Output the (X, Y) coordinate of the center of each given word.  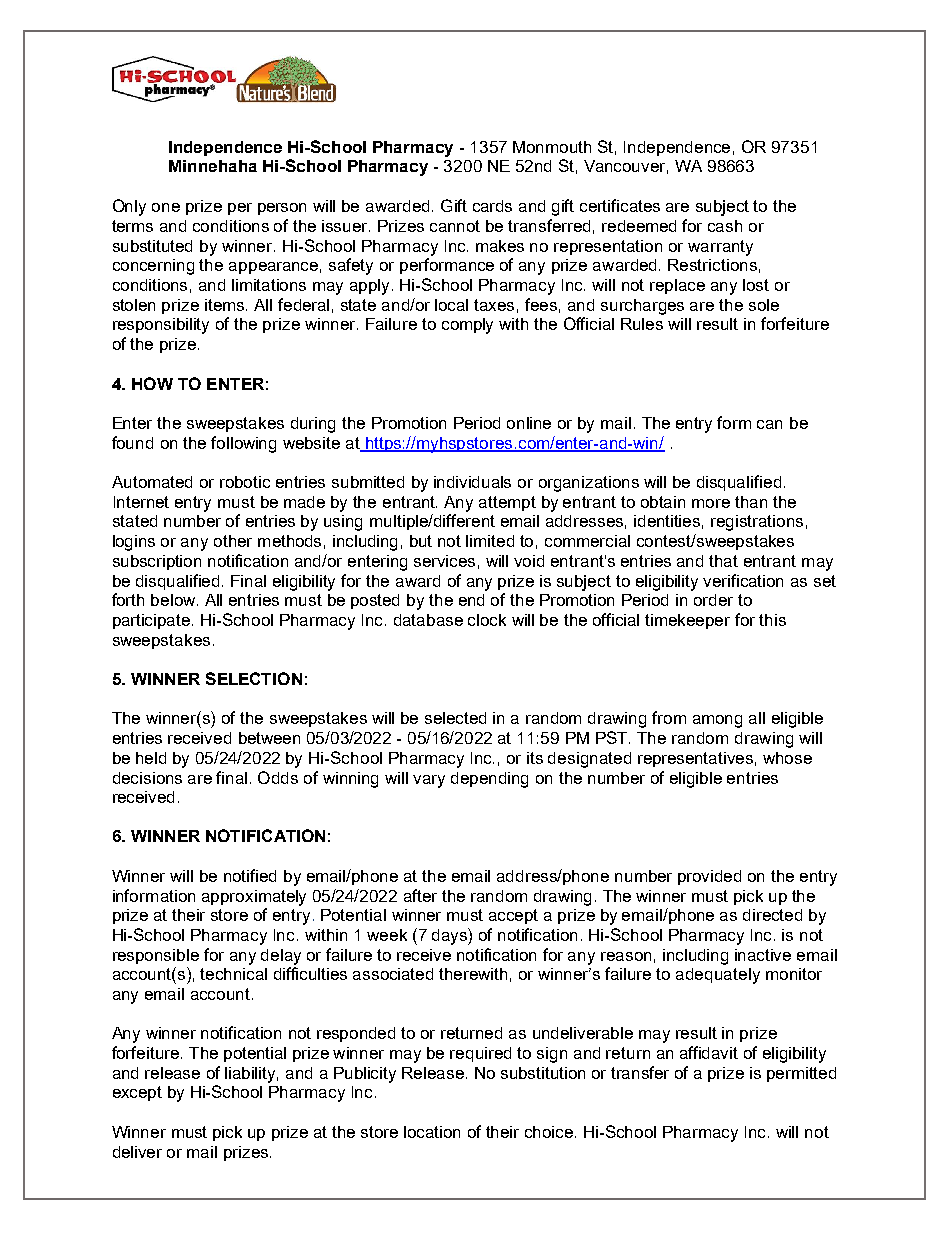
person (282, 209)
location (432, 1132)
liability (251, 1075)
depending (489, 780)
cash (725, 226)
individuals (472, 482)
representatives (695, 759)
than (751, 502)
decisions (147, 778)
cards (492, 206)
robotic (245, 482)
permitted (801, 1074)
